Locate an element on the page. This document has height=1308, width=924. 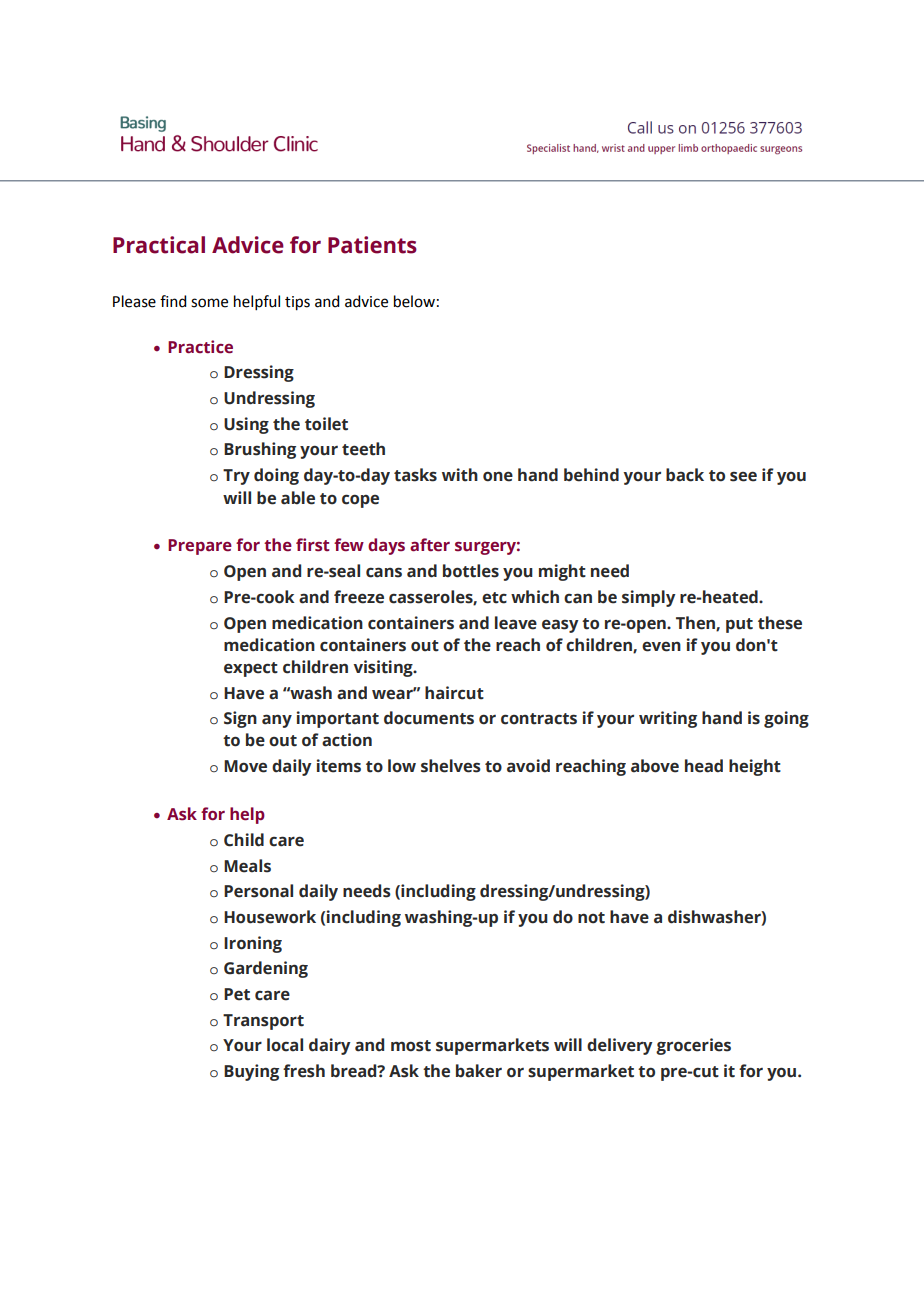
with is located at coordinates (460, 475).
